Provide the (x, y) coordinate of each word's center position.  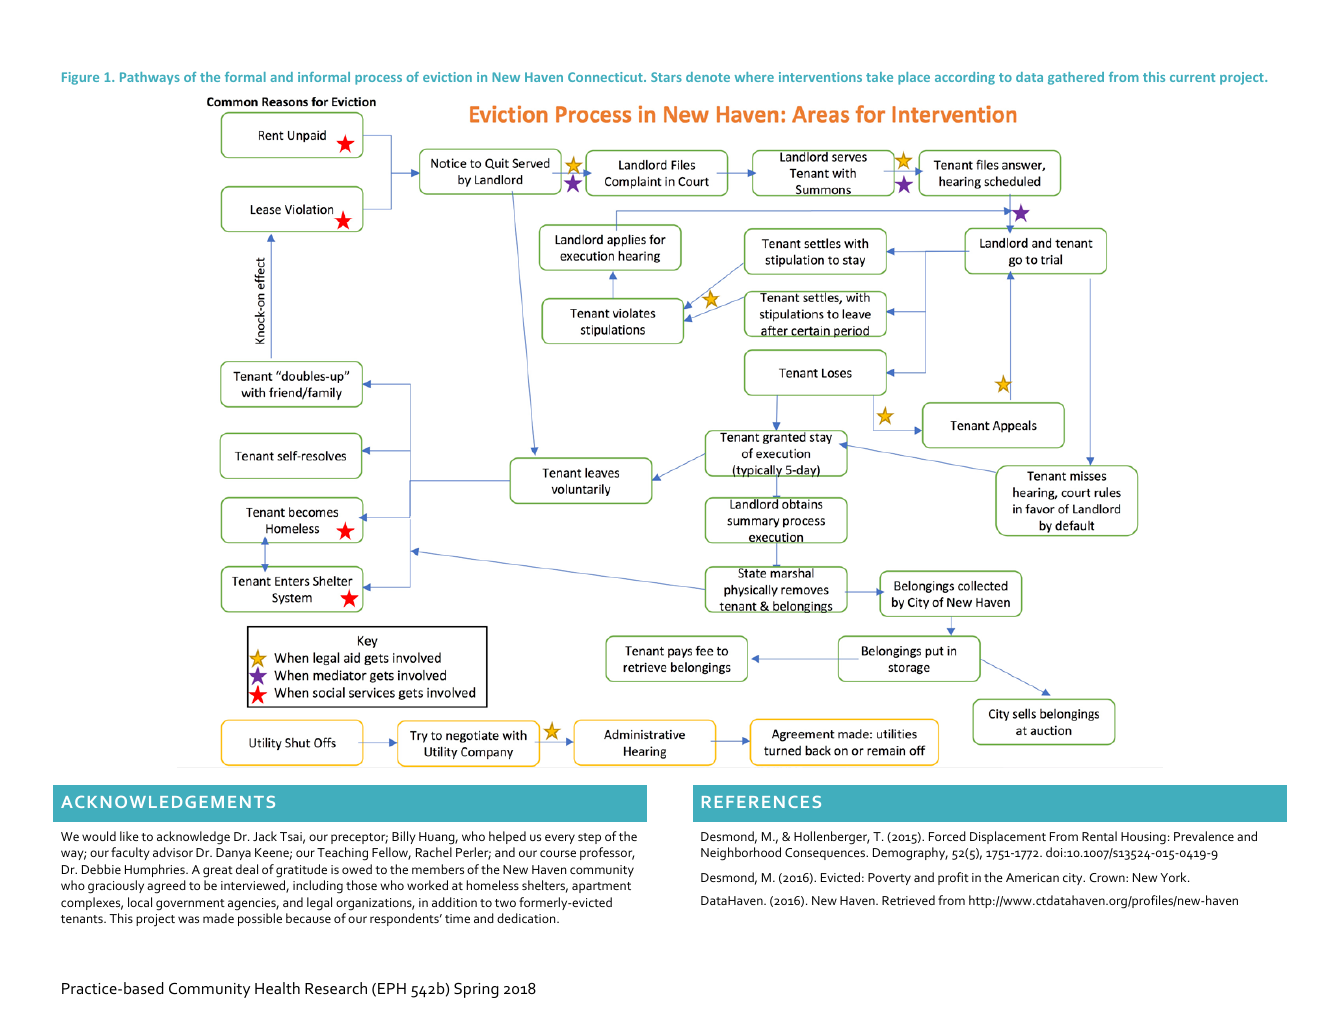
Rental (1099, 836)
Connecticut (606, 77)
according (965, 78)
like (129, 836)
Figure (80, 78)
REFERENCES (761, 802)
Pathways (150, 78)
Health (277, 988)
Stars (666, 77)
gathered (1076, 78)
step (589, 838)
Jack (265, 836)
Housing (1143, 838)
